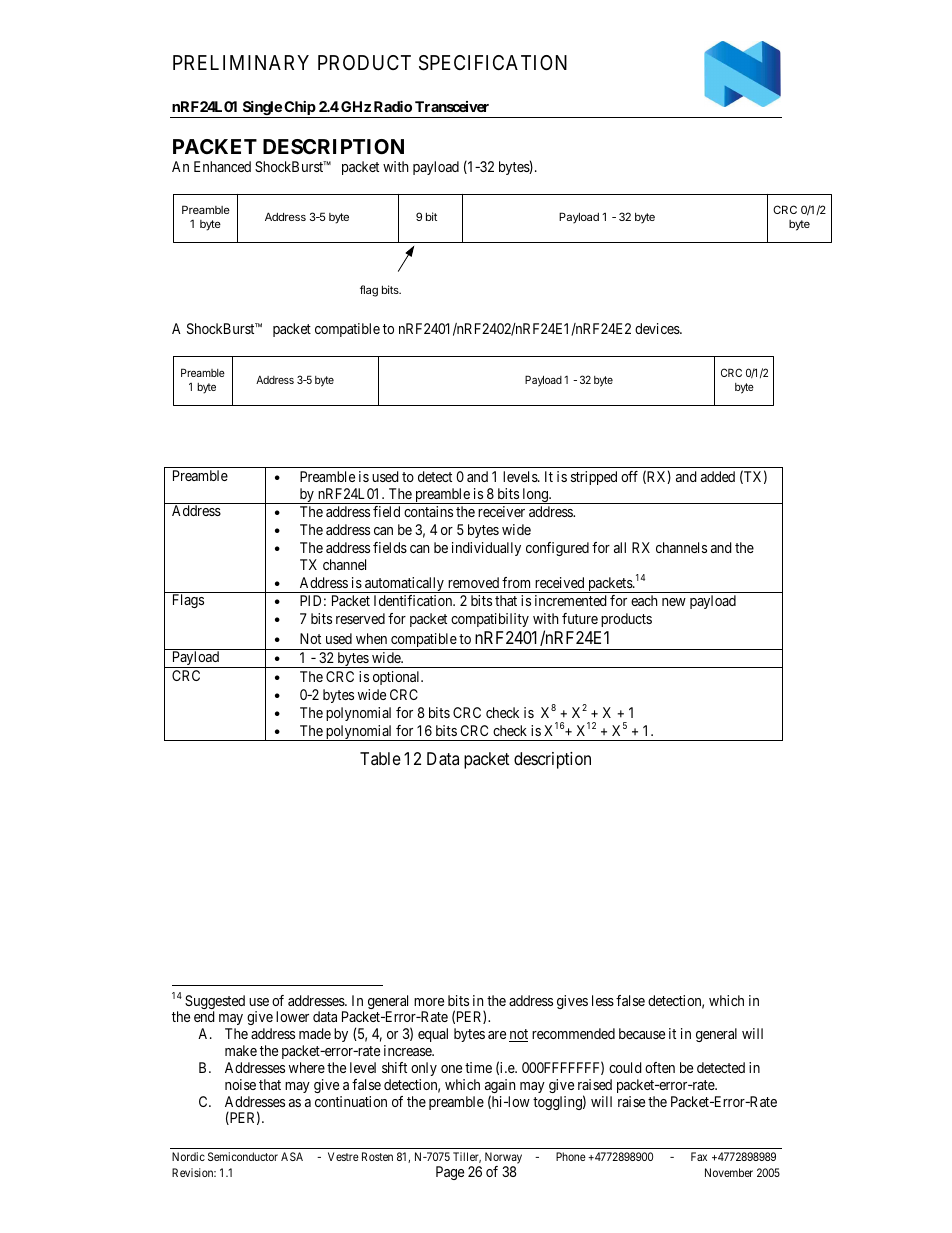 This screenshot has height=1233, width=952. I want to click on Enhanced, so click(222, 166).
